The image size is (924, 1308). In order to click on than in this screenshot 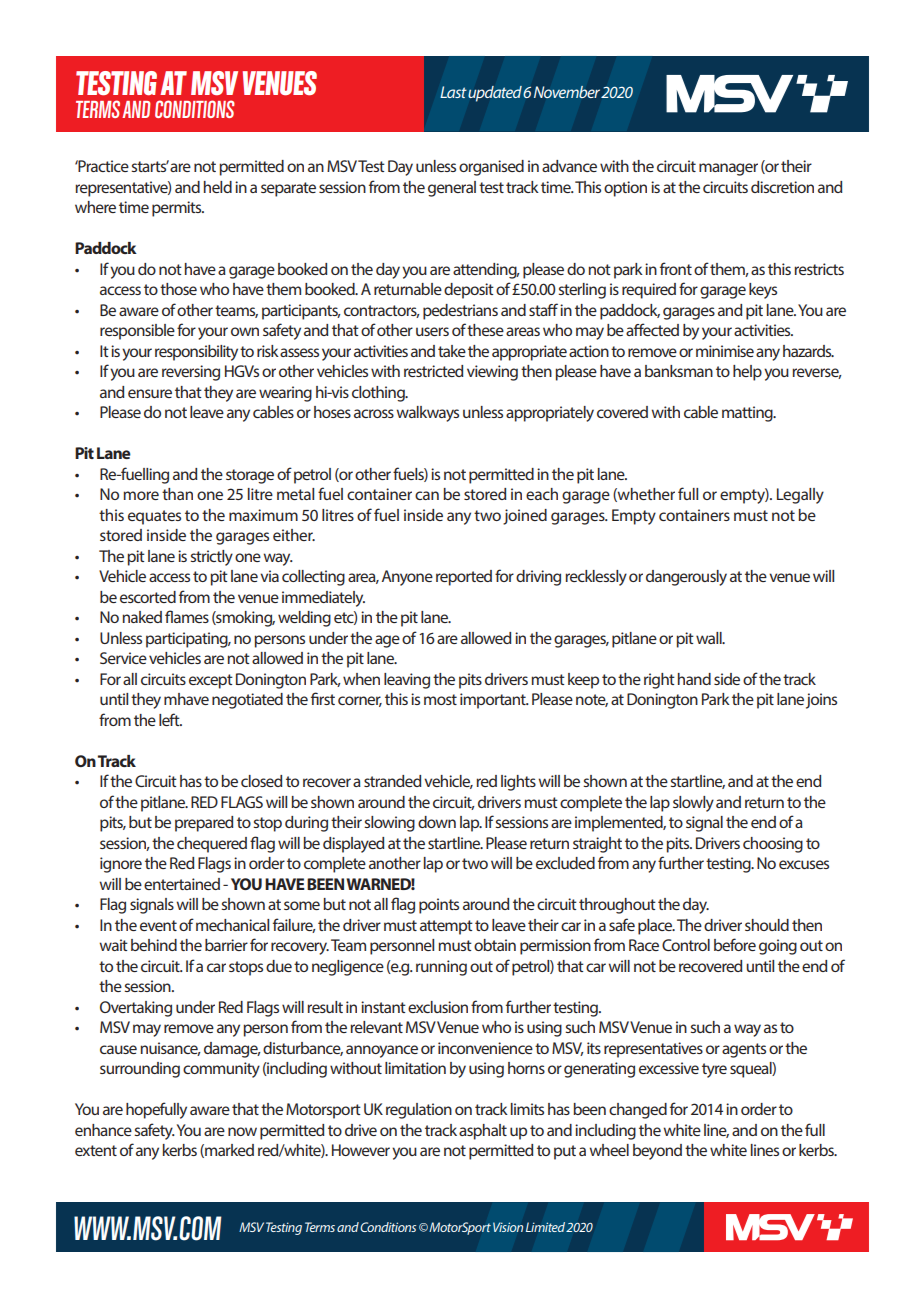, I will do `click(177, 494)`.
